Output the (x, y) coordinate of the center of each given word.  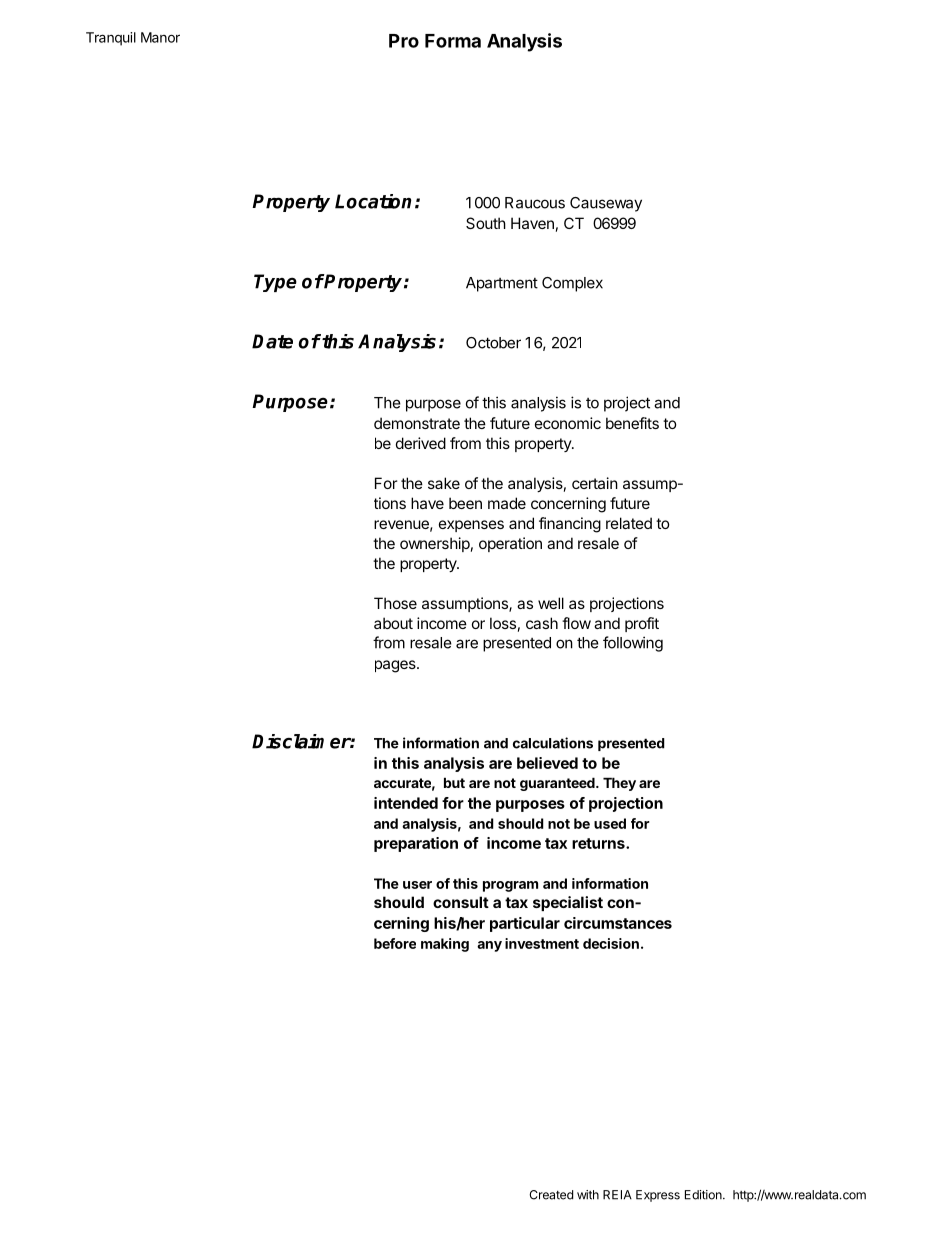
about (393, 623)
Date (272, 341)
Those (395, 603)
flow (576, 623)
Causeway (606, 204)
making (445, 945)
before (395, 943)
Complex (572, 284)
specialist (568, 903)
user (417, 885)
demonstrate (417, 423)
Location (373, 201)
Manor (160, 37)
